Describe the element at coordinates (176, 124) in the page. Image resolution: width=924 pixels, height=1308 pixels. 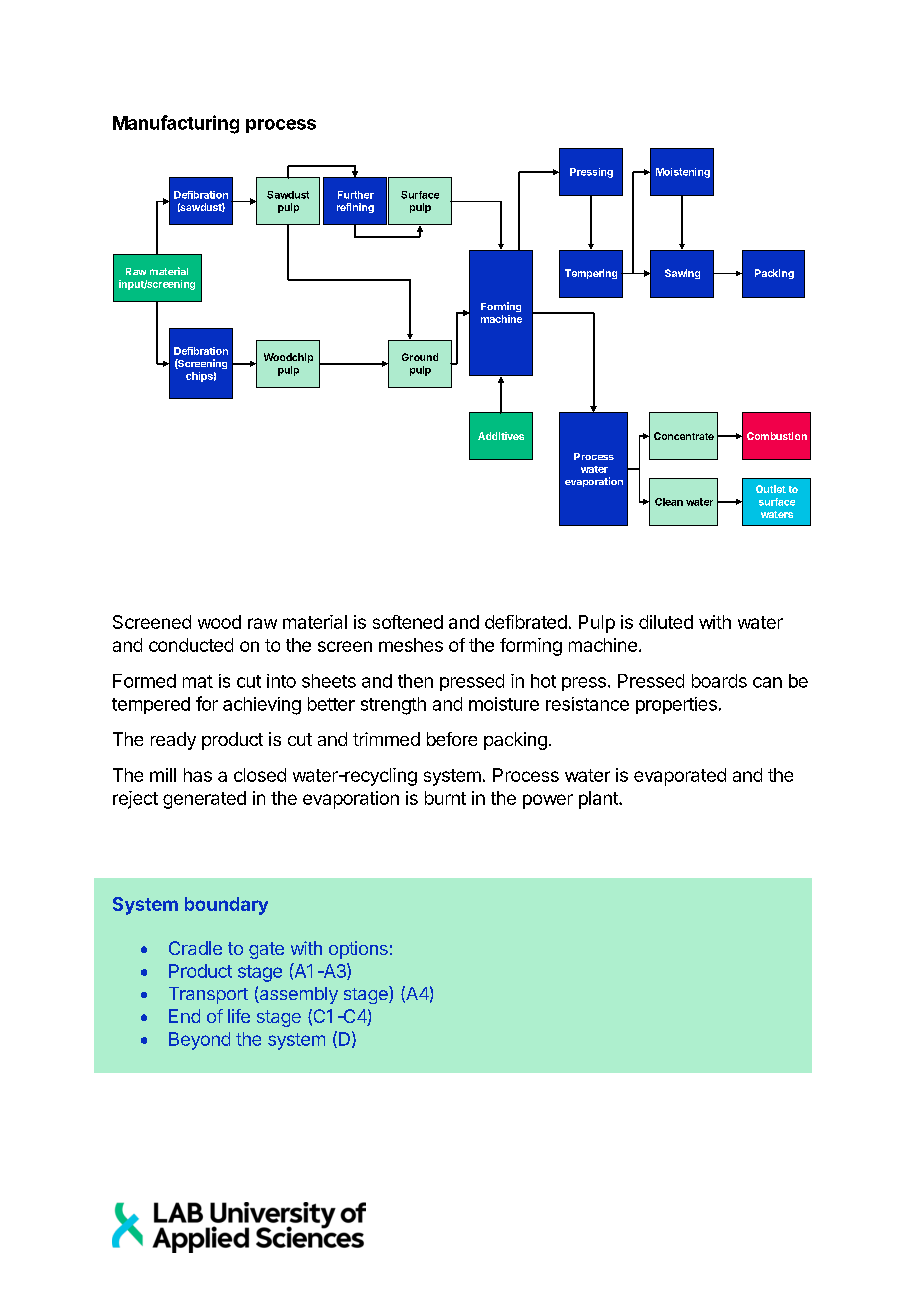
I see `Manufacturing` at that location.
